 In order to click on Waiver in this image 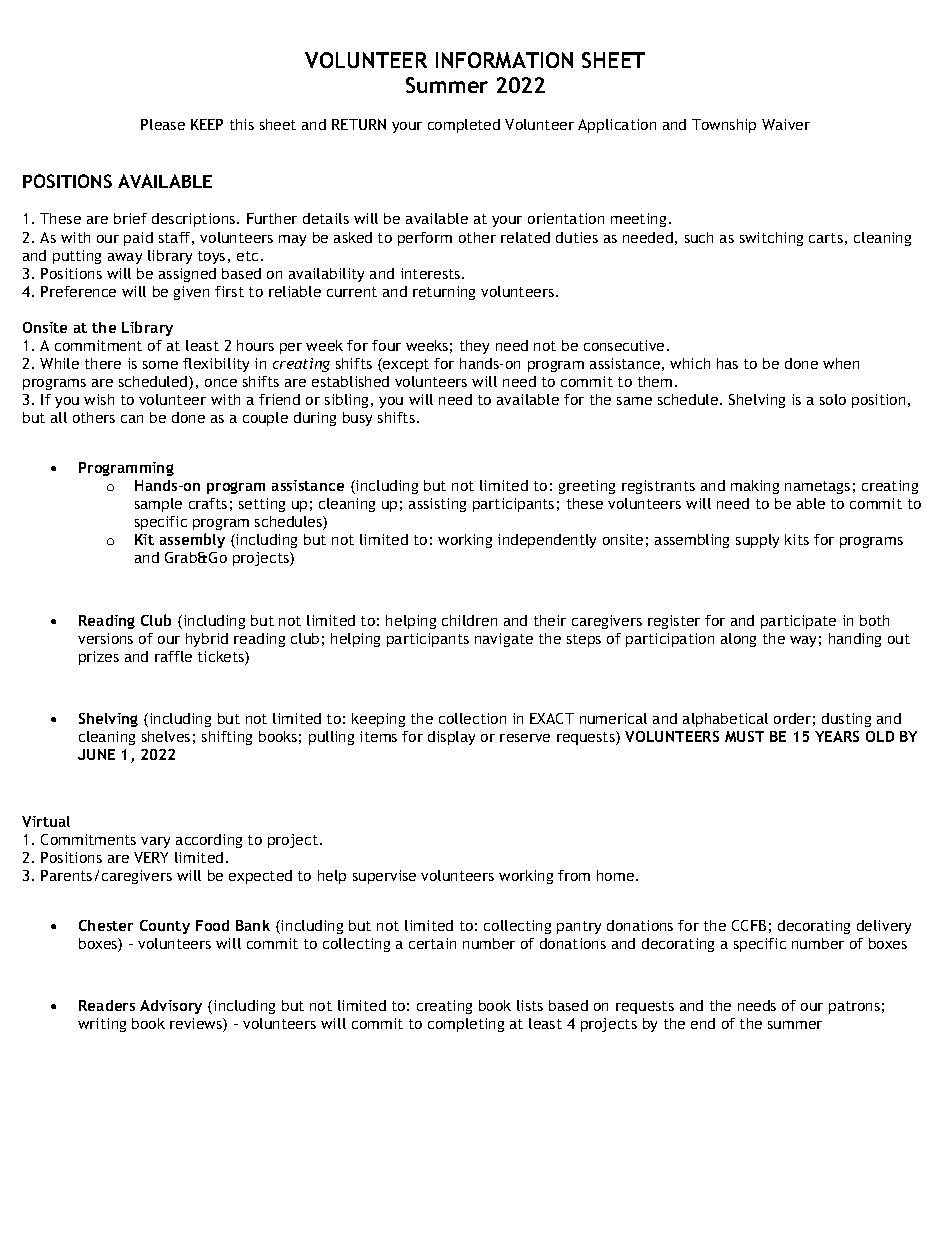, I will do `click(786, 124)`.
